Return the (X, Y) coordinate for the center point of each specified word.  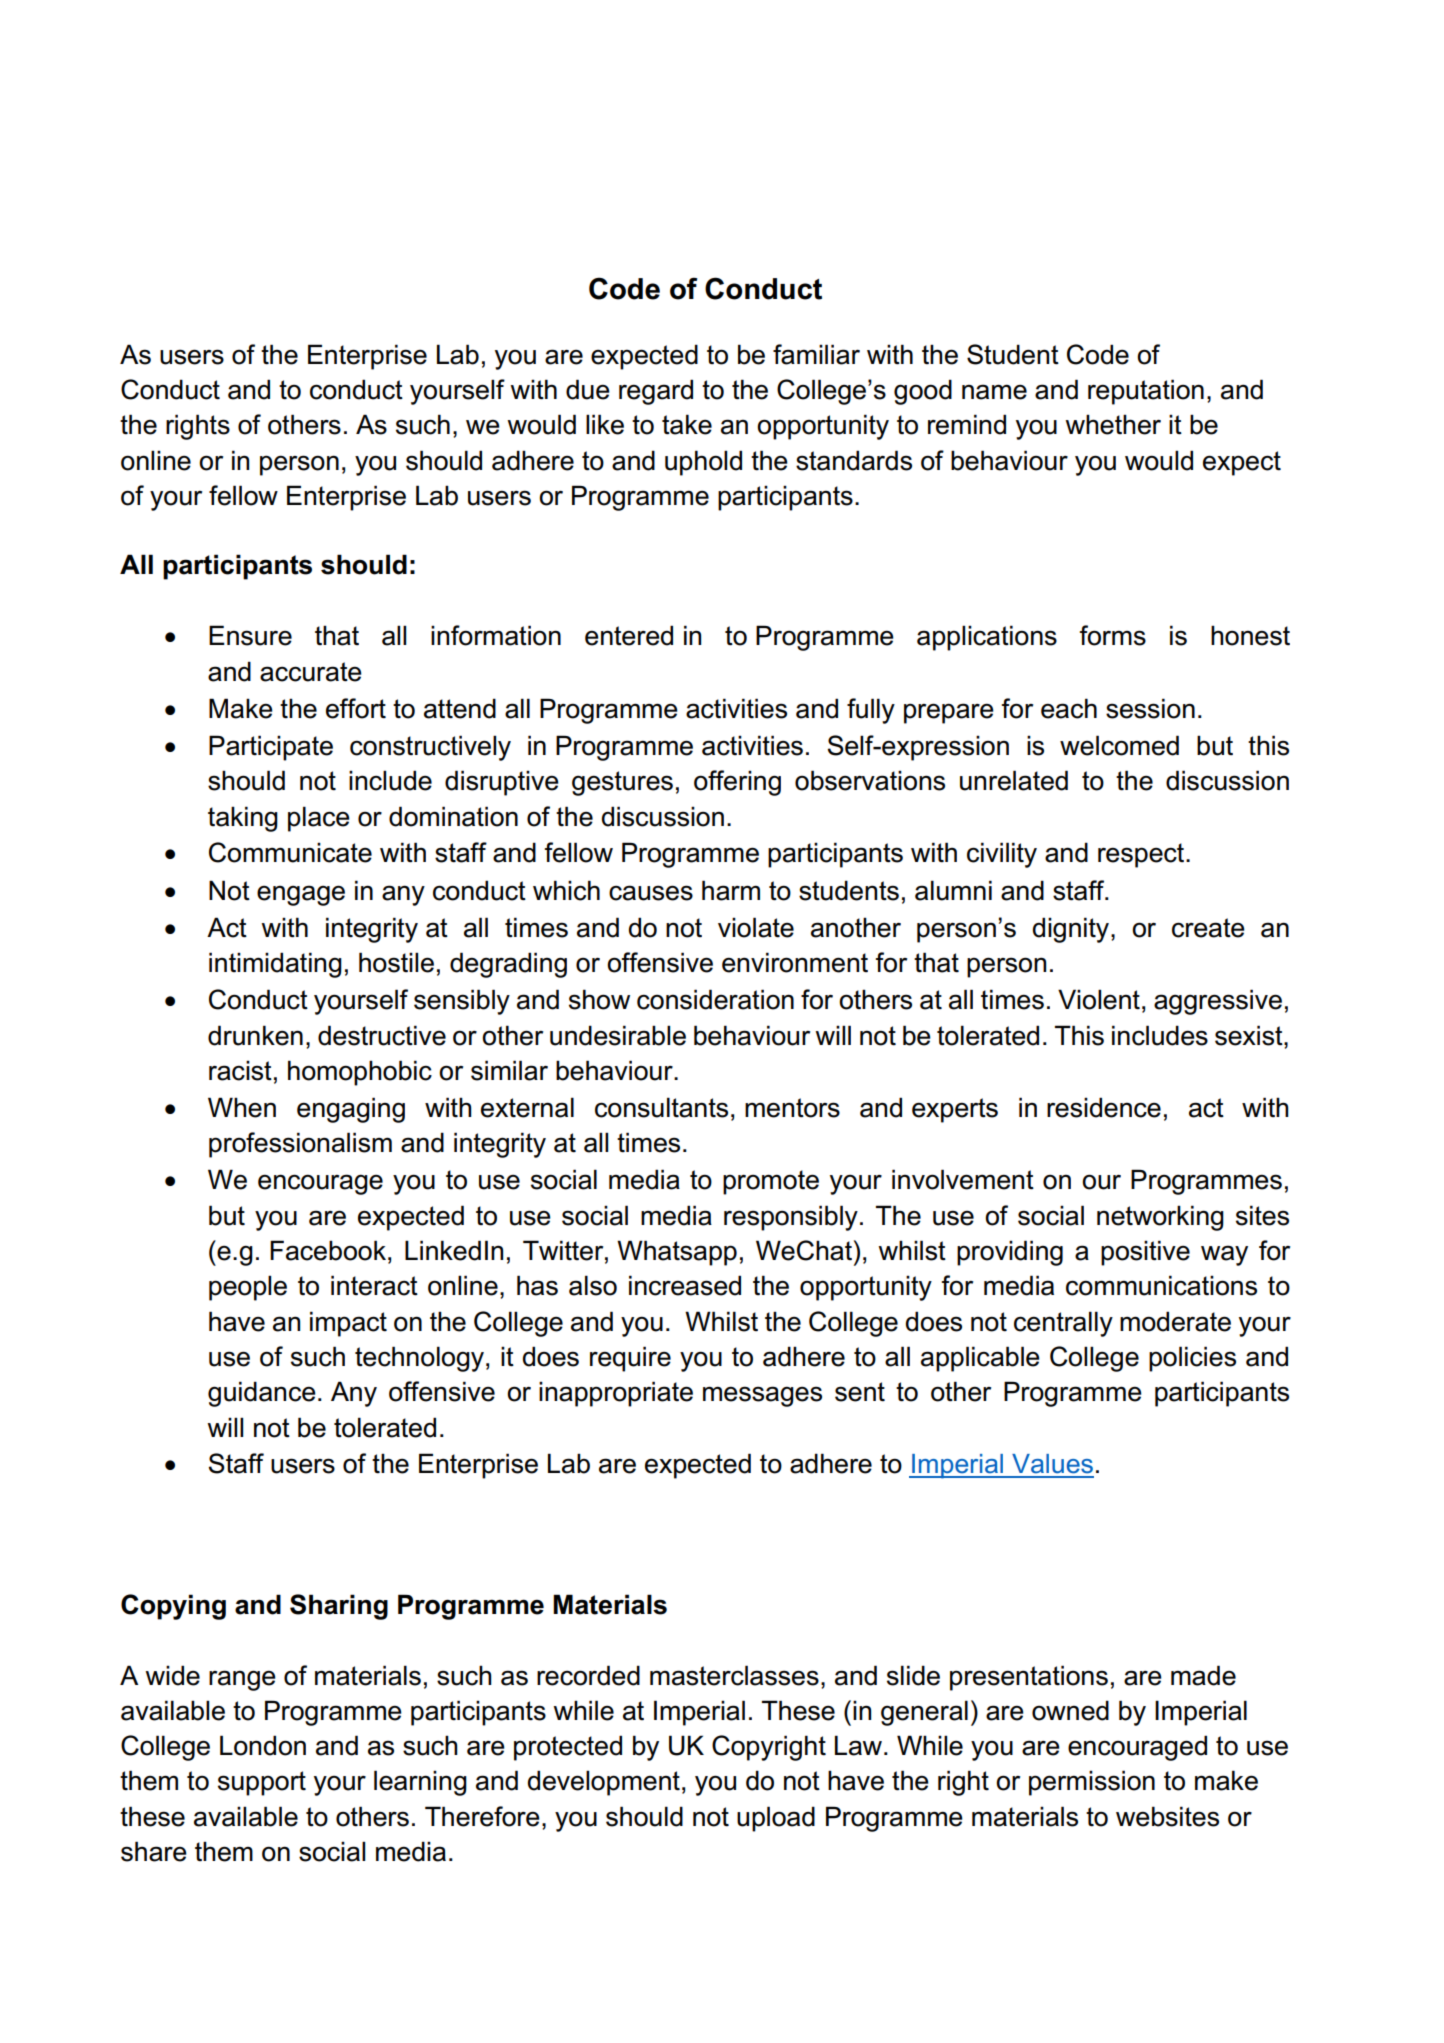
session (1150, 708)
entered (629, 635)
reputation (1146, 392)
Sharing (339, 1607)
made (1203, 1675)
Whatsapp (677, 1253)
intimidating (275, 965)
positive (1145, 1253)
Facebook (328, 1250)
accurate (311, 672)
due (588, 389)
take (687, 424)
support (262, 1783)
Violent (1099, 999)
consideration (715, 999)
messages (762, 1396)
